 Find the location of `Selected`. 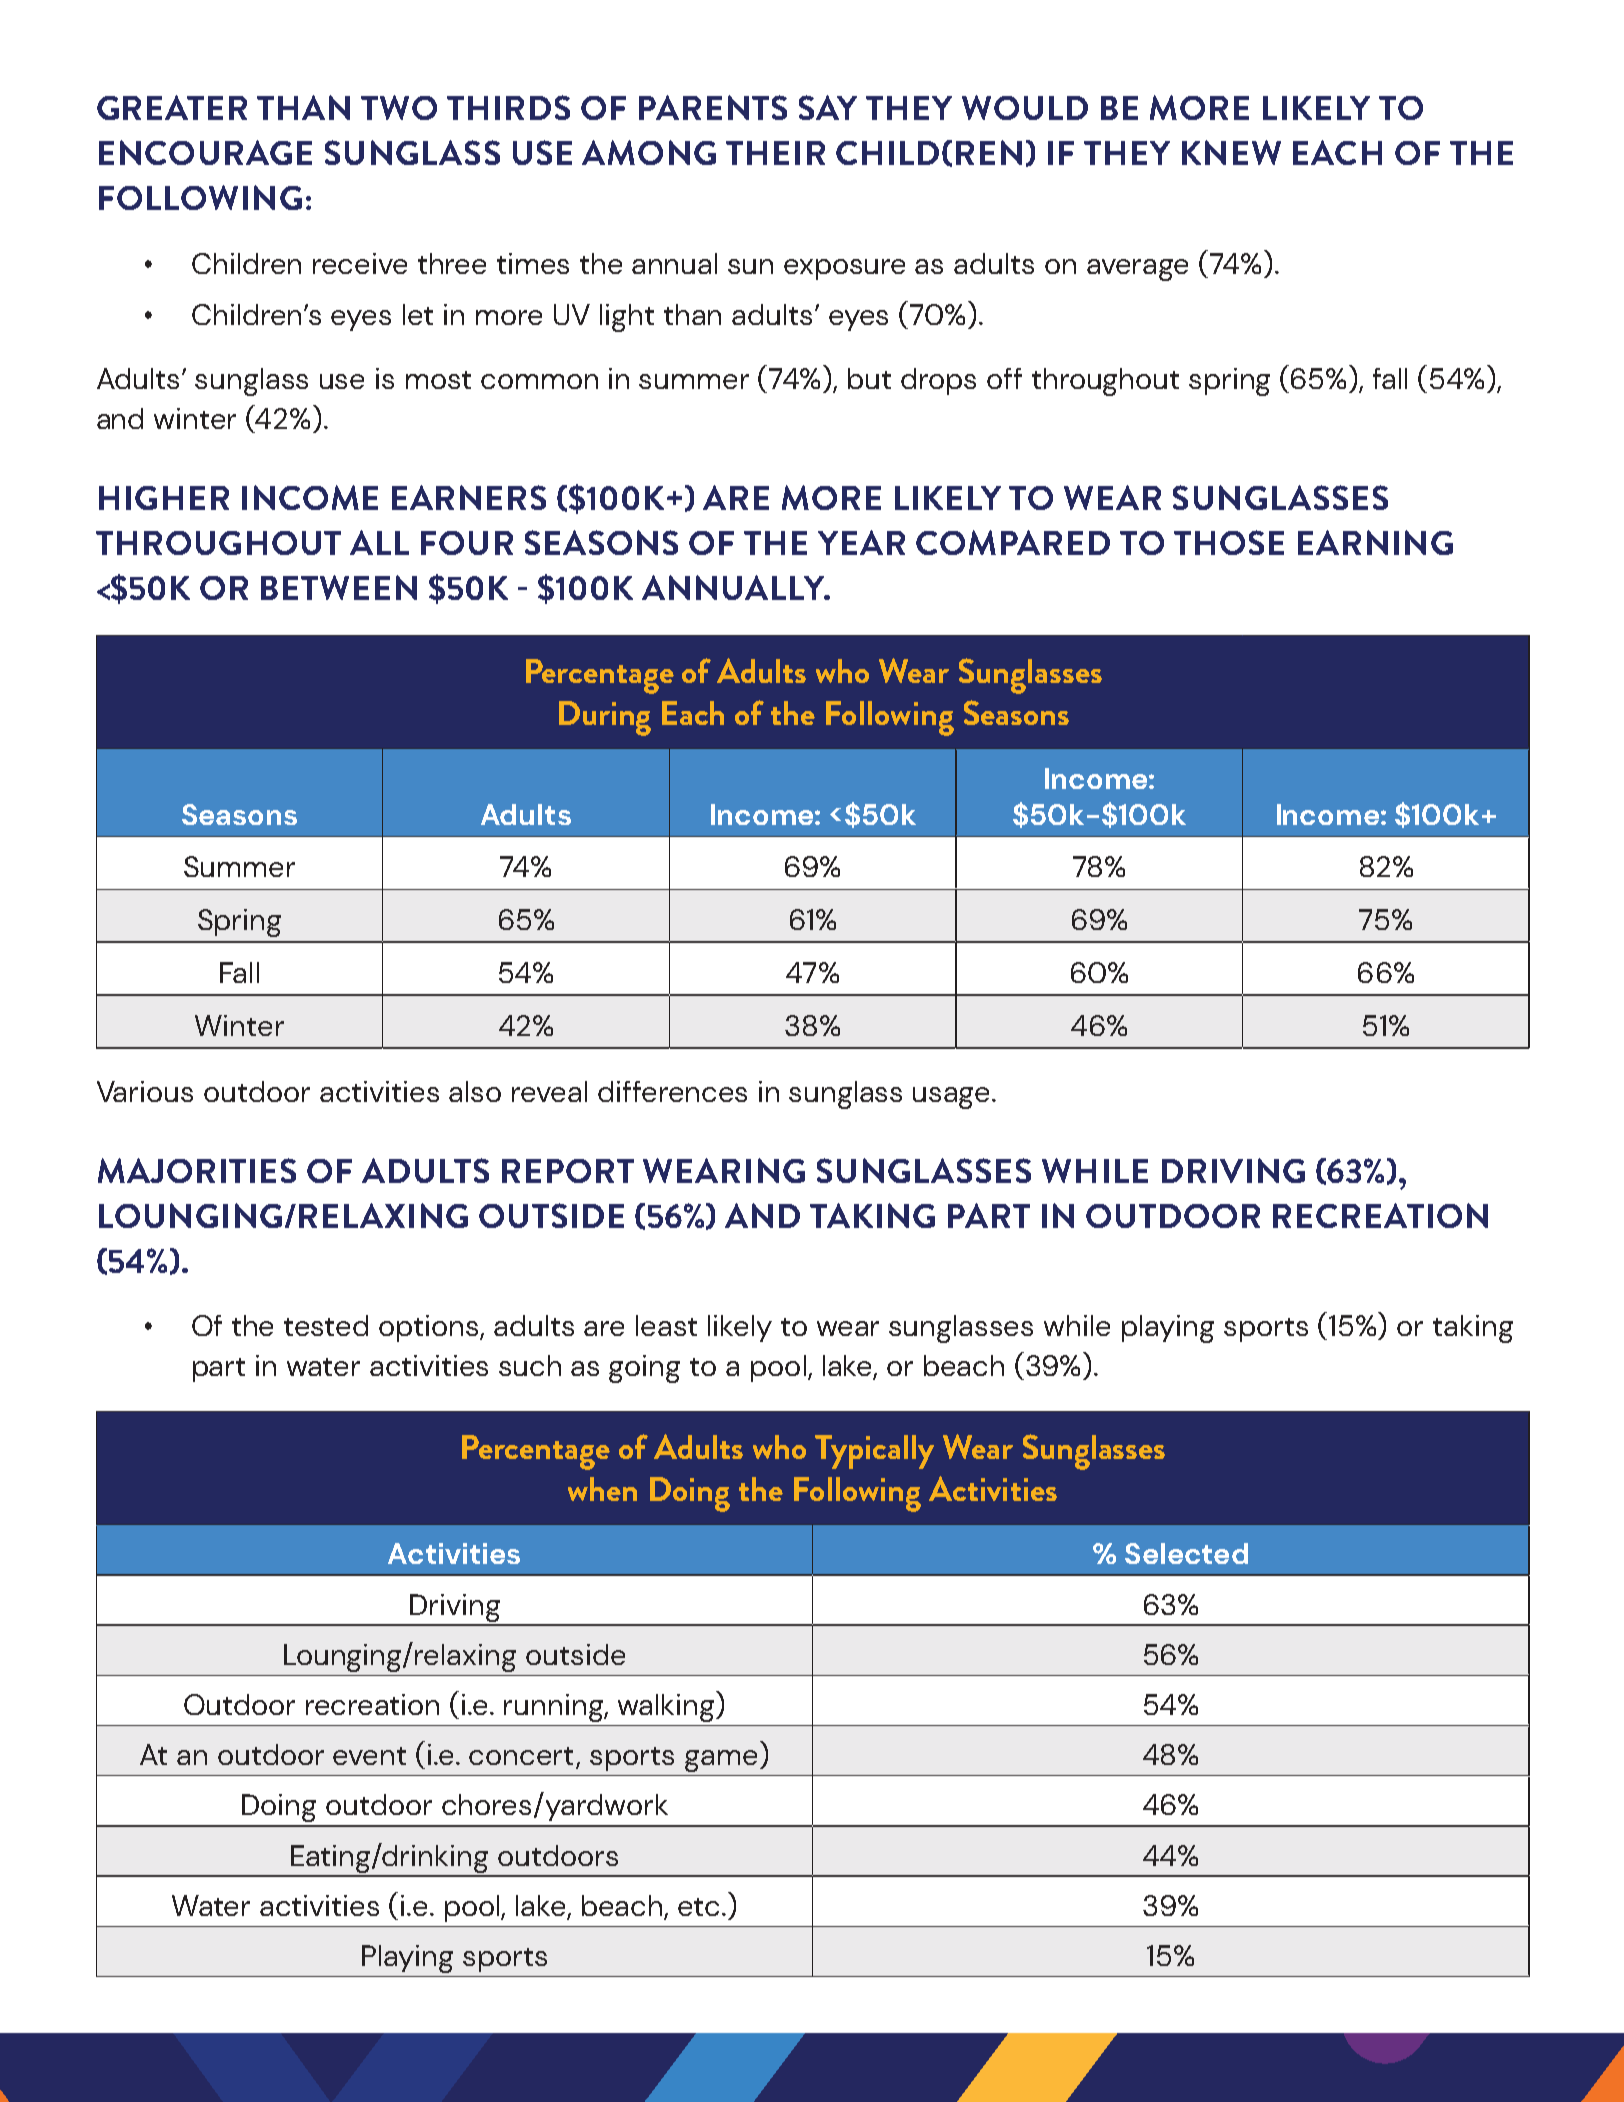

Selected is located at coordinates (1186, 1553).
